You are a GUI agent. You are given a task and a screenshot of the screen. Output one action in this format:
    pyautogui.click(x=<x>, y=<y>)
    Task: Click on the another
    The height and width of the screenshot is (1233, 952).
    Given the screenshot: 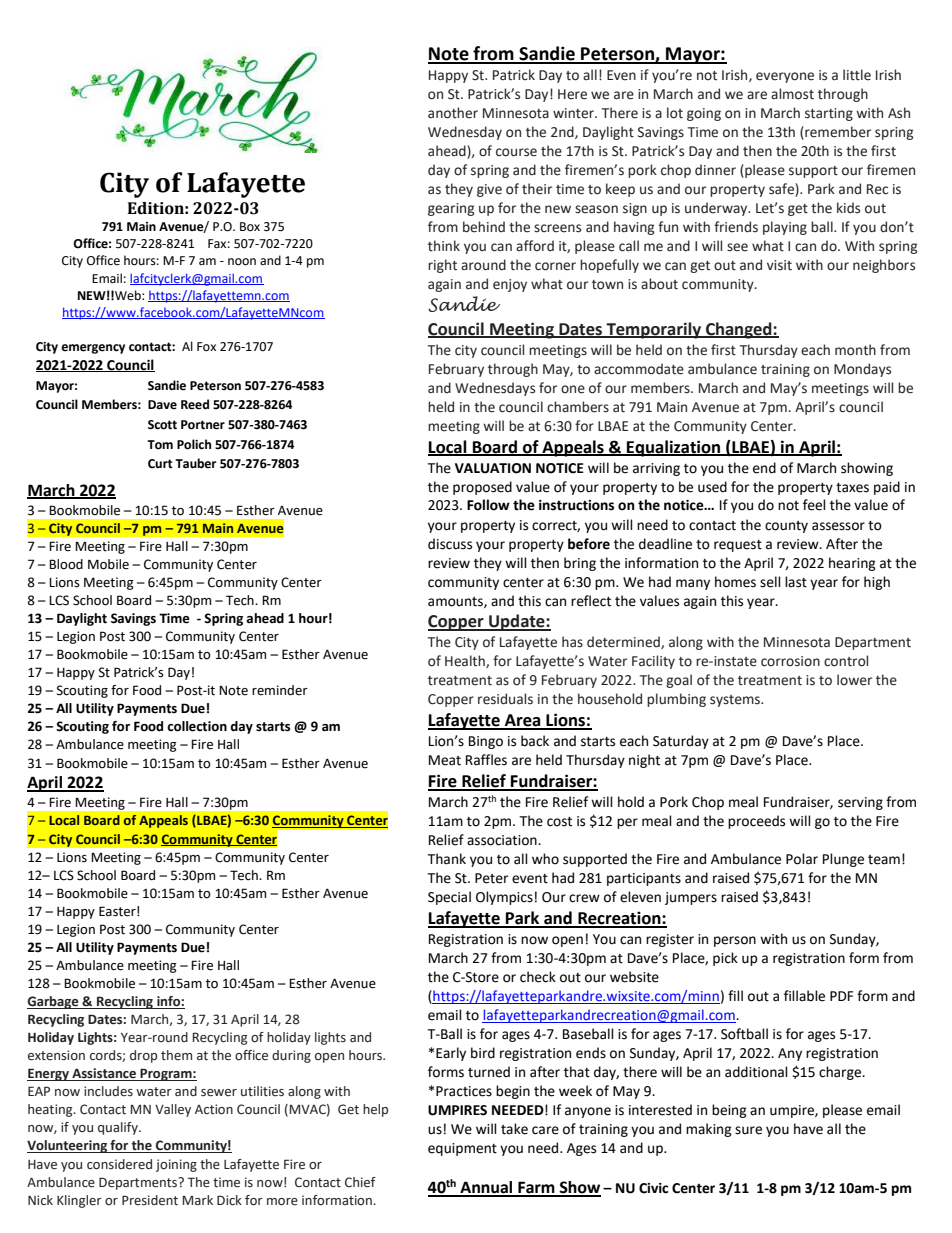 What is the action you would take?
    pyautogui.click(x=453, y=113)
